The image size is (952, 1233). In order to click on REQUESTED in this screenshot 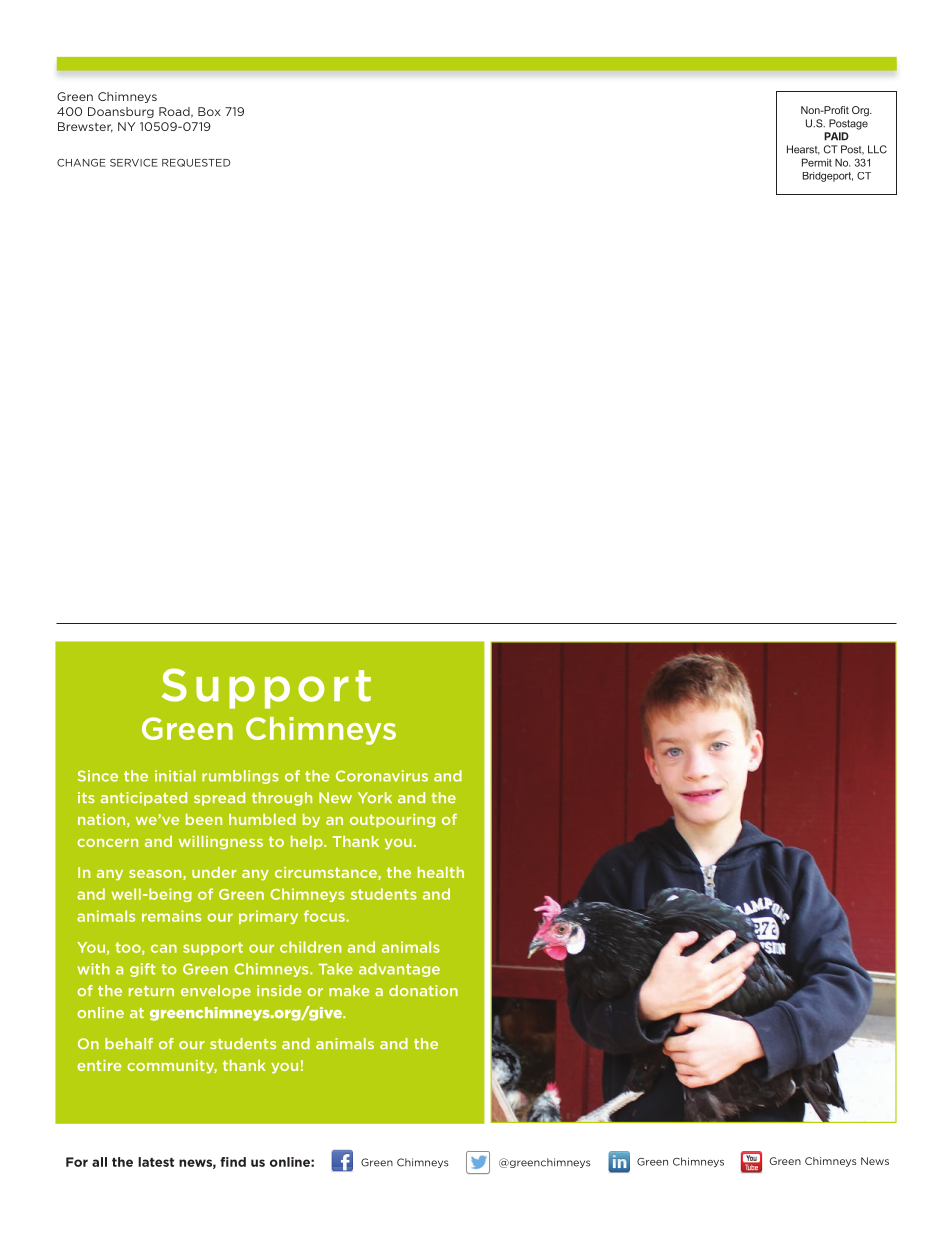, I will do `click(196, 163)`.
